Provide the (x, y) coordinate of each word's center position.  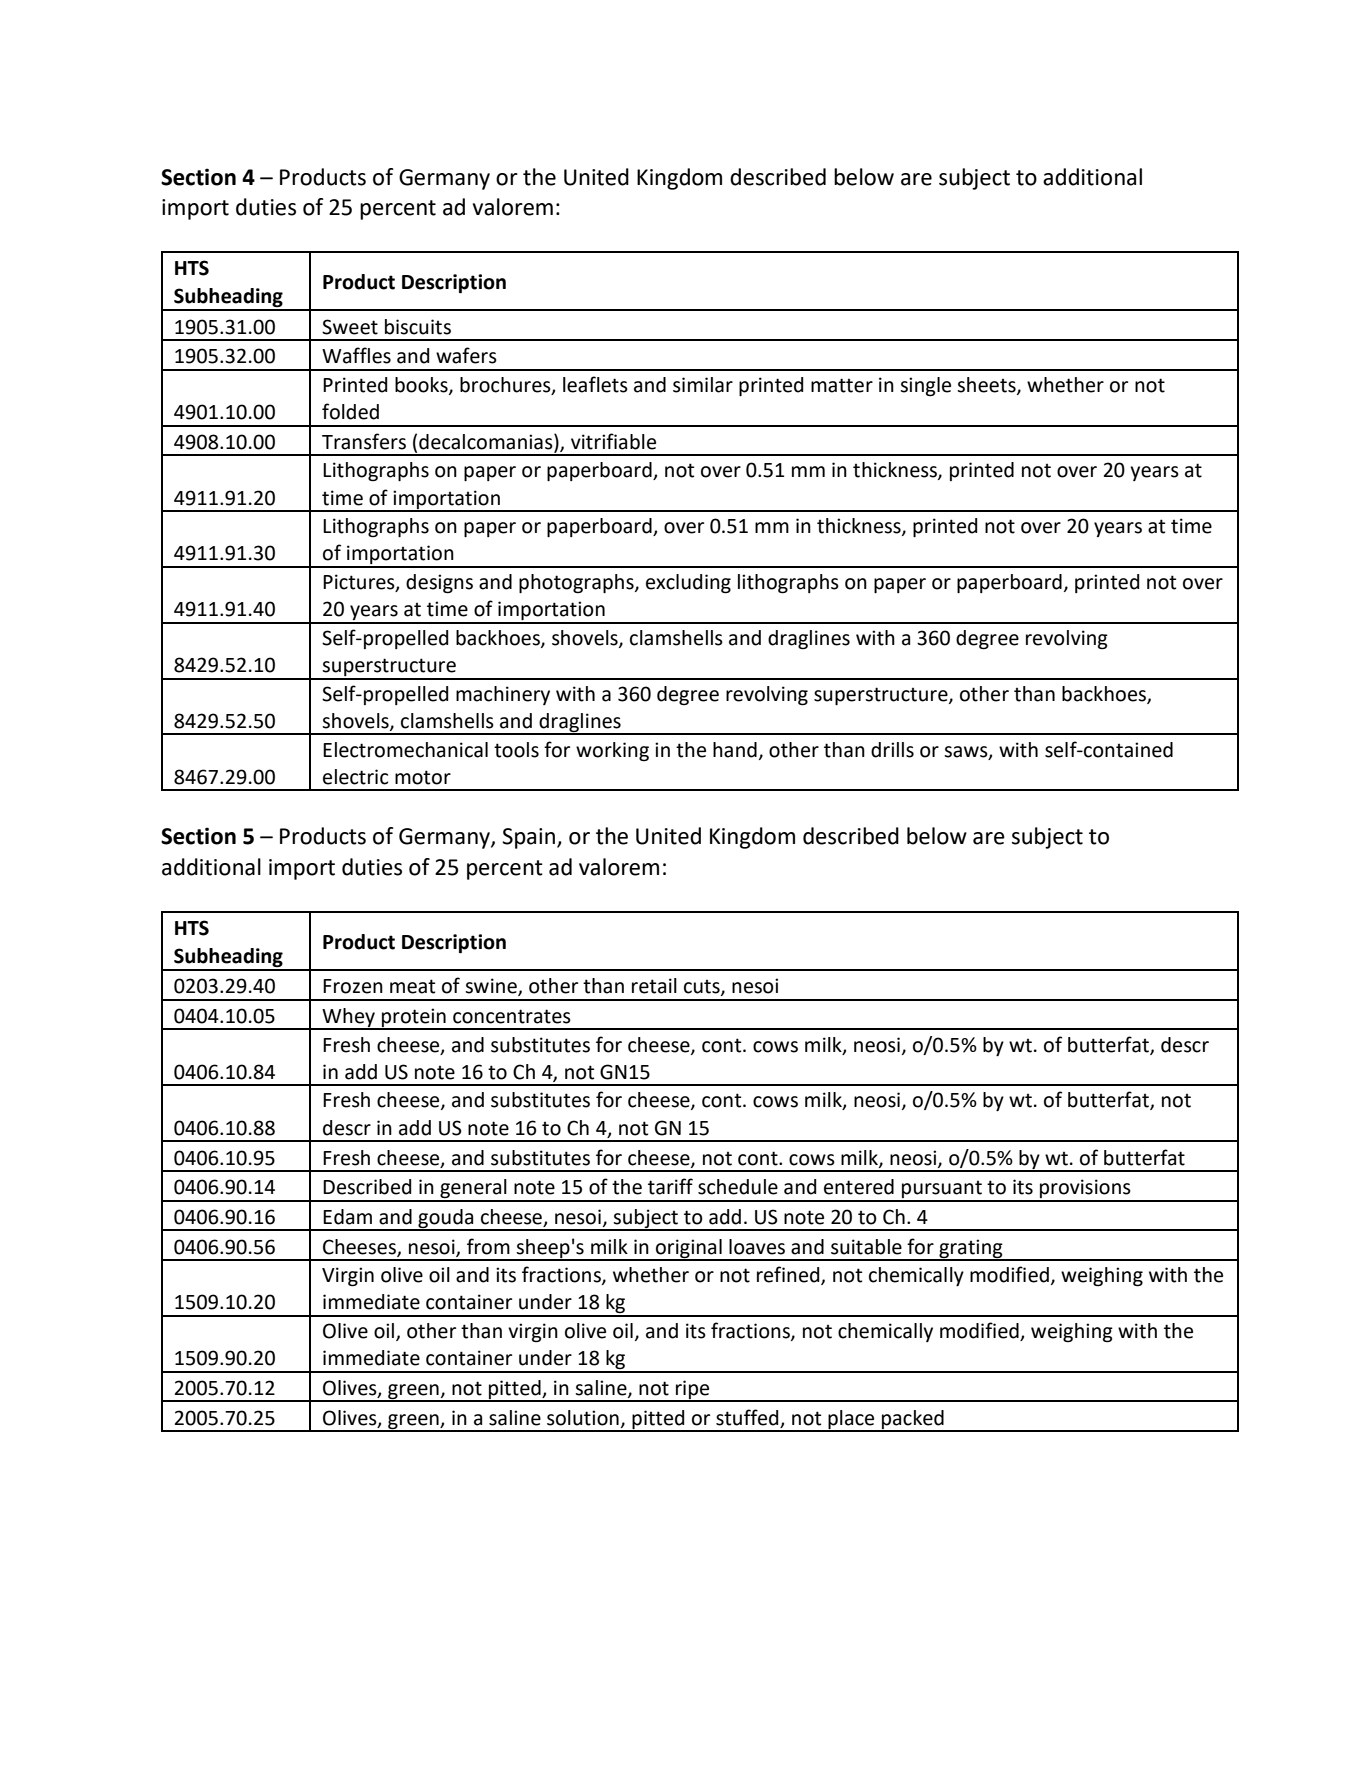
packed (913, 1420)
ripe (693, 1390)
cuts (703, 988)
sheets (987, 385)
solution (583, 1418)
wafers (466, 355)
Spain (528, 838)
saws (967, 752)
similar (703, 385)
